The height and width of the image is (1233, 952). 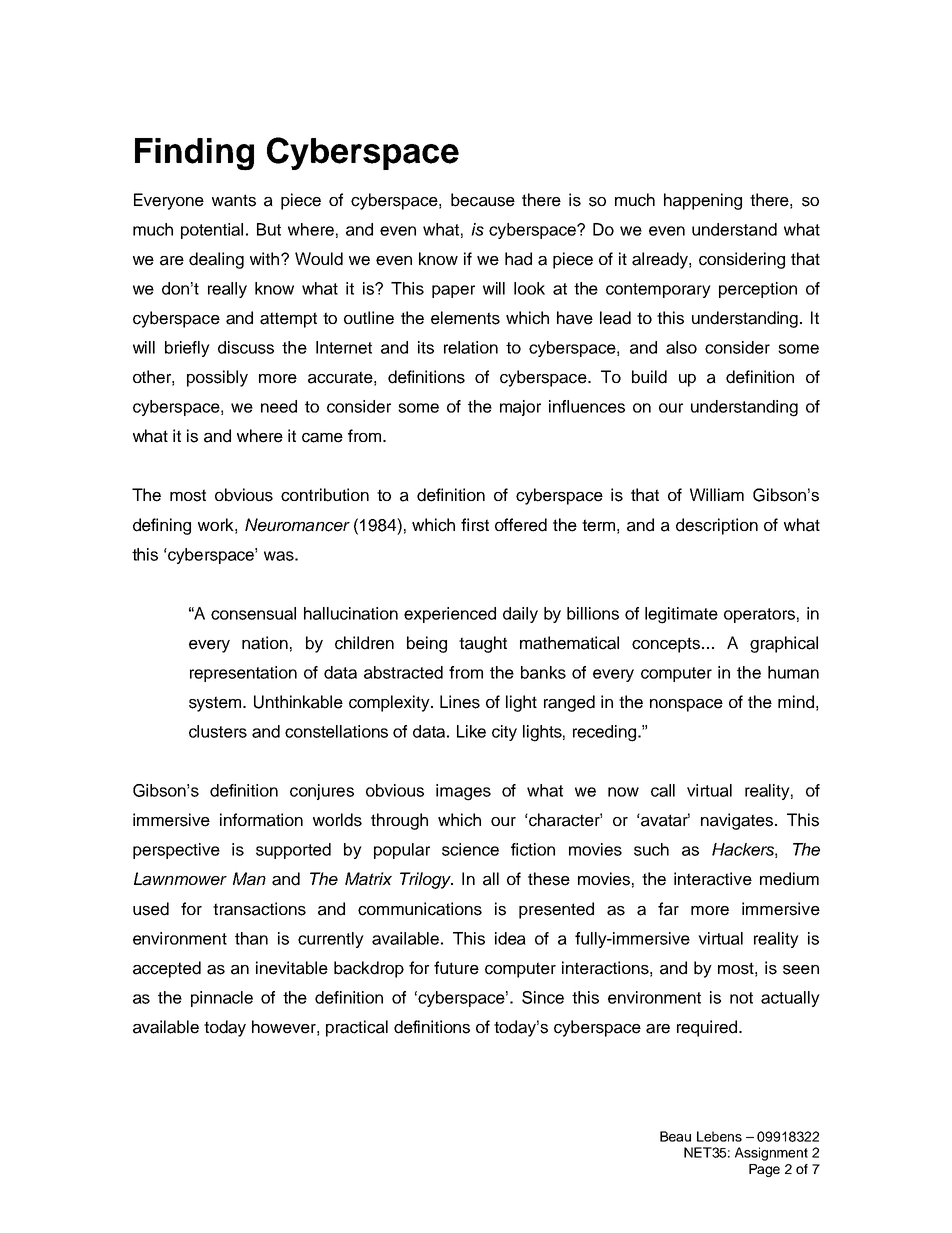 I want to click on science, so click(x=470, y=849).
